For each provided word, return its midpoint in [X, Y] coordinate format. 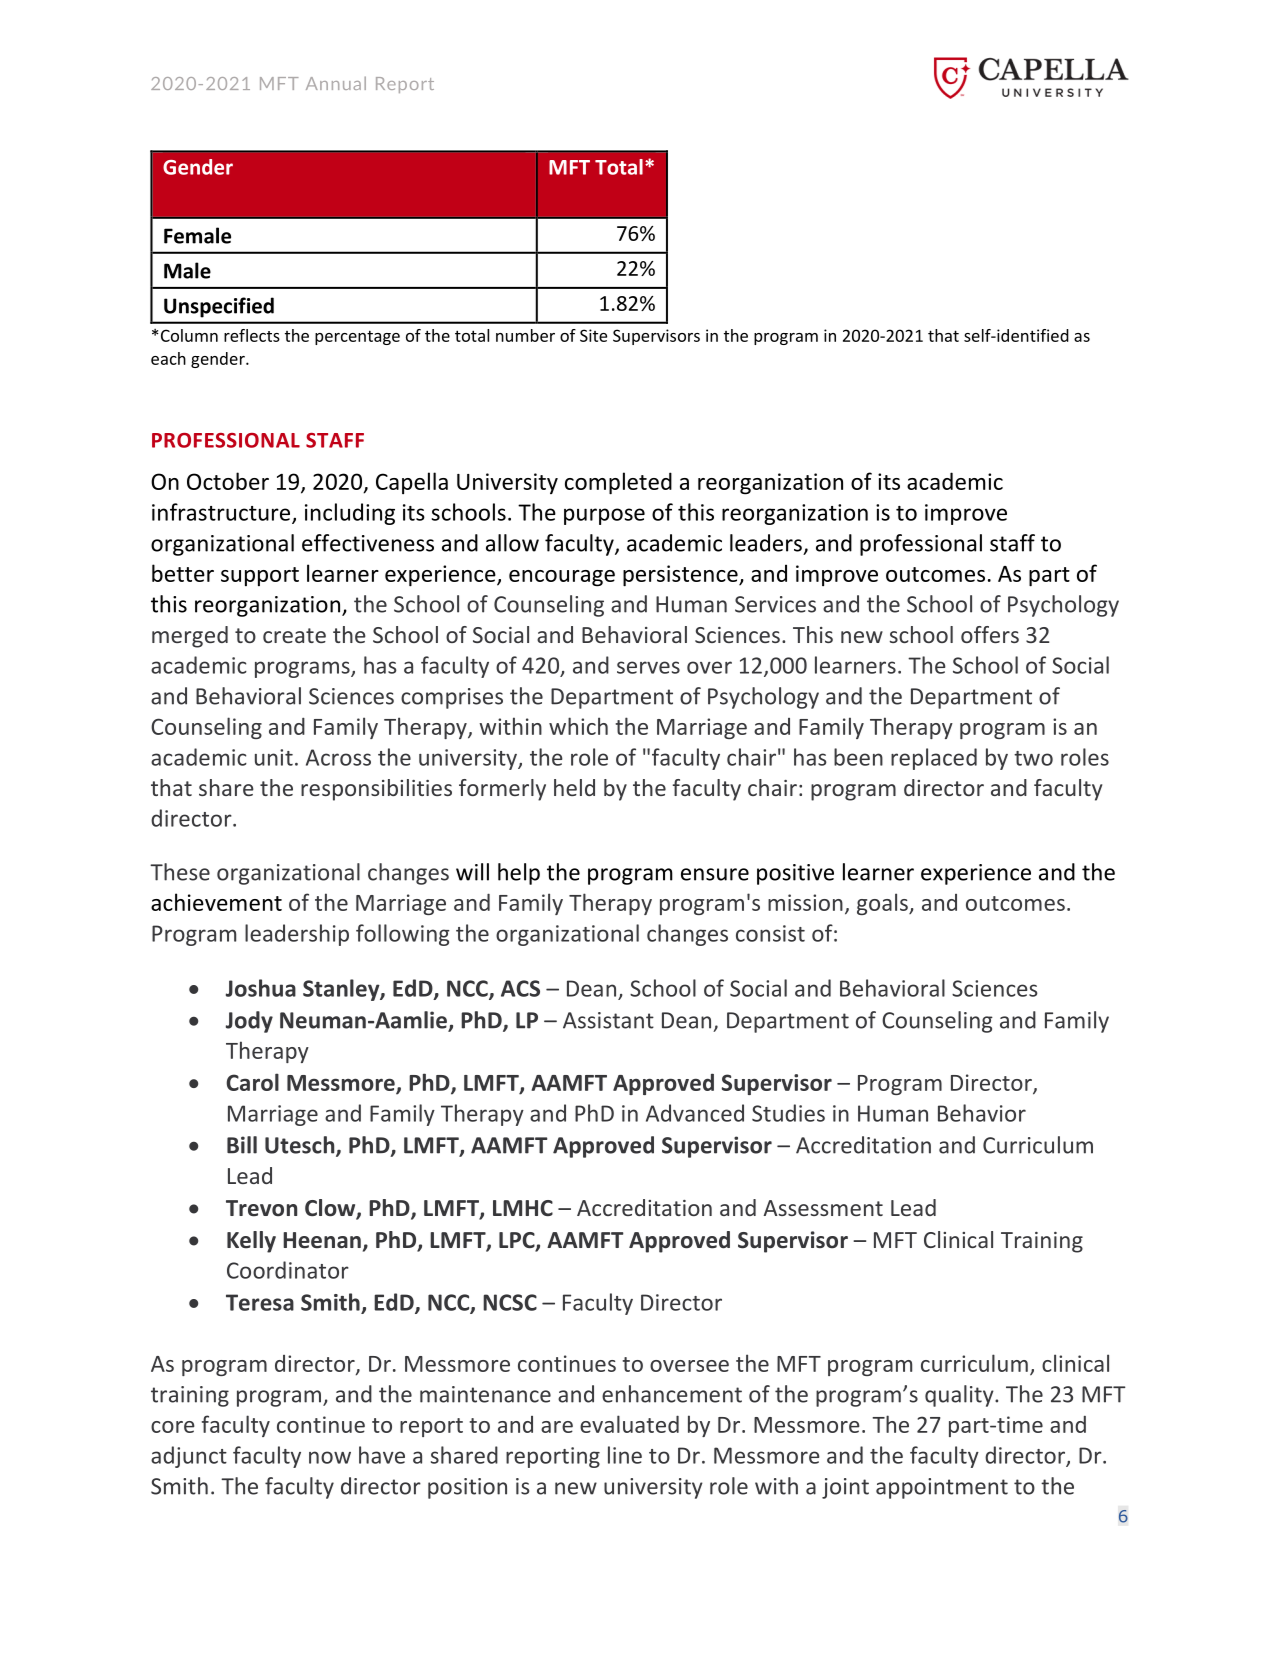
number [525, 335]
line [625, 1455]
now [330, 1457]
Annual [336, 83]
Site [593, 335]
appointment [942, 1488]
